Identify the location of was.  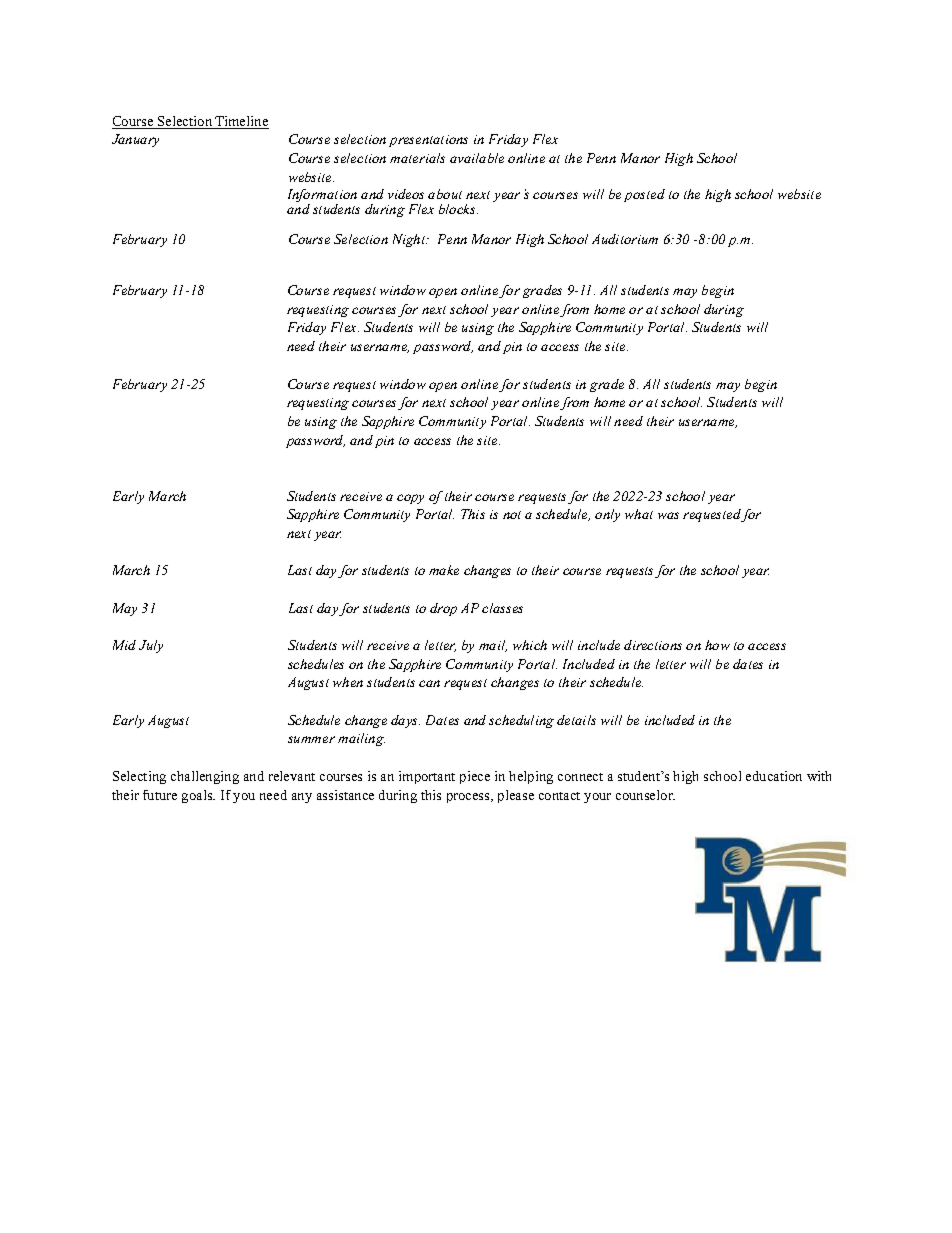
(668, 515).
